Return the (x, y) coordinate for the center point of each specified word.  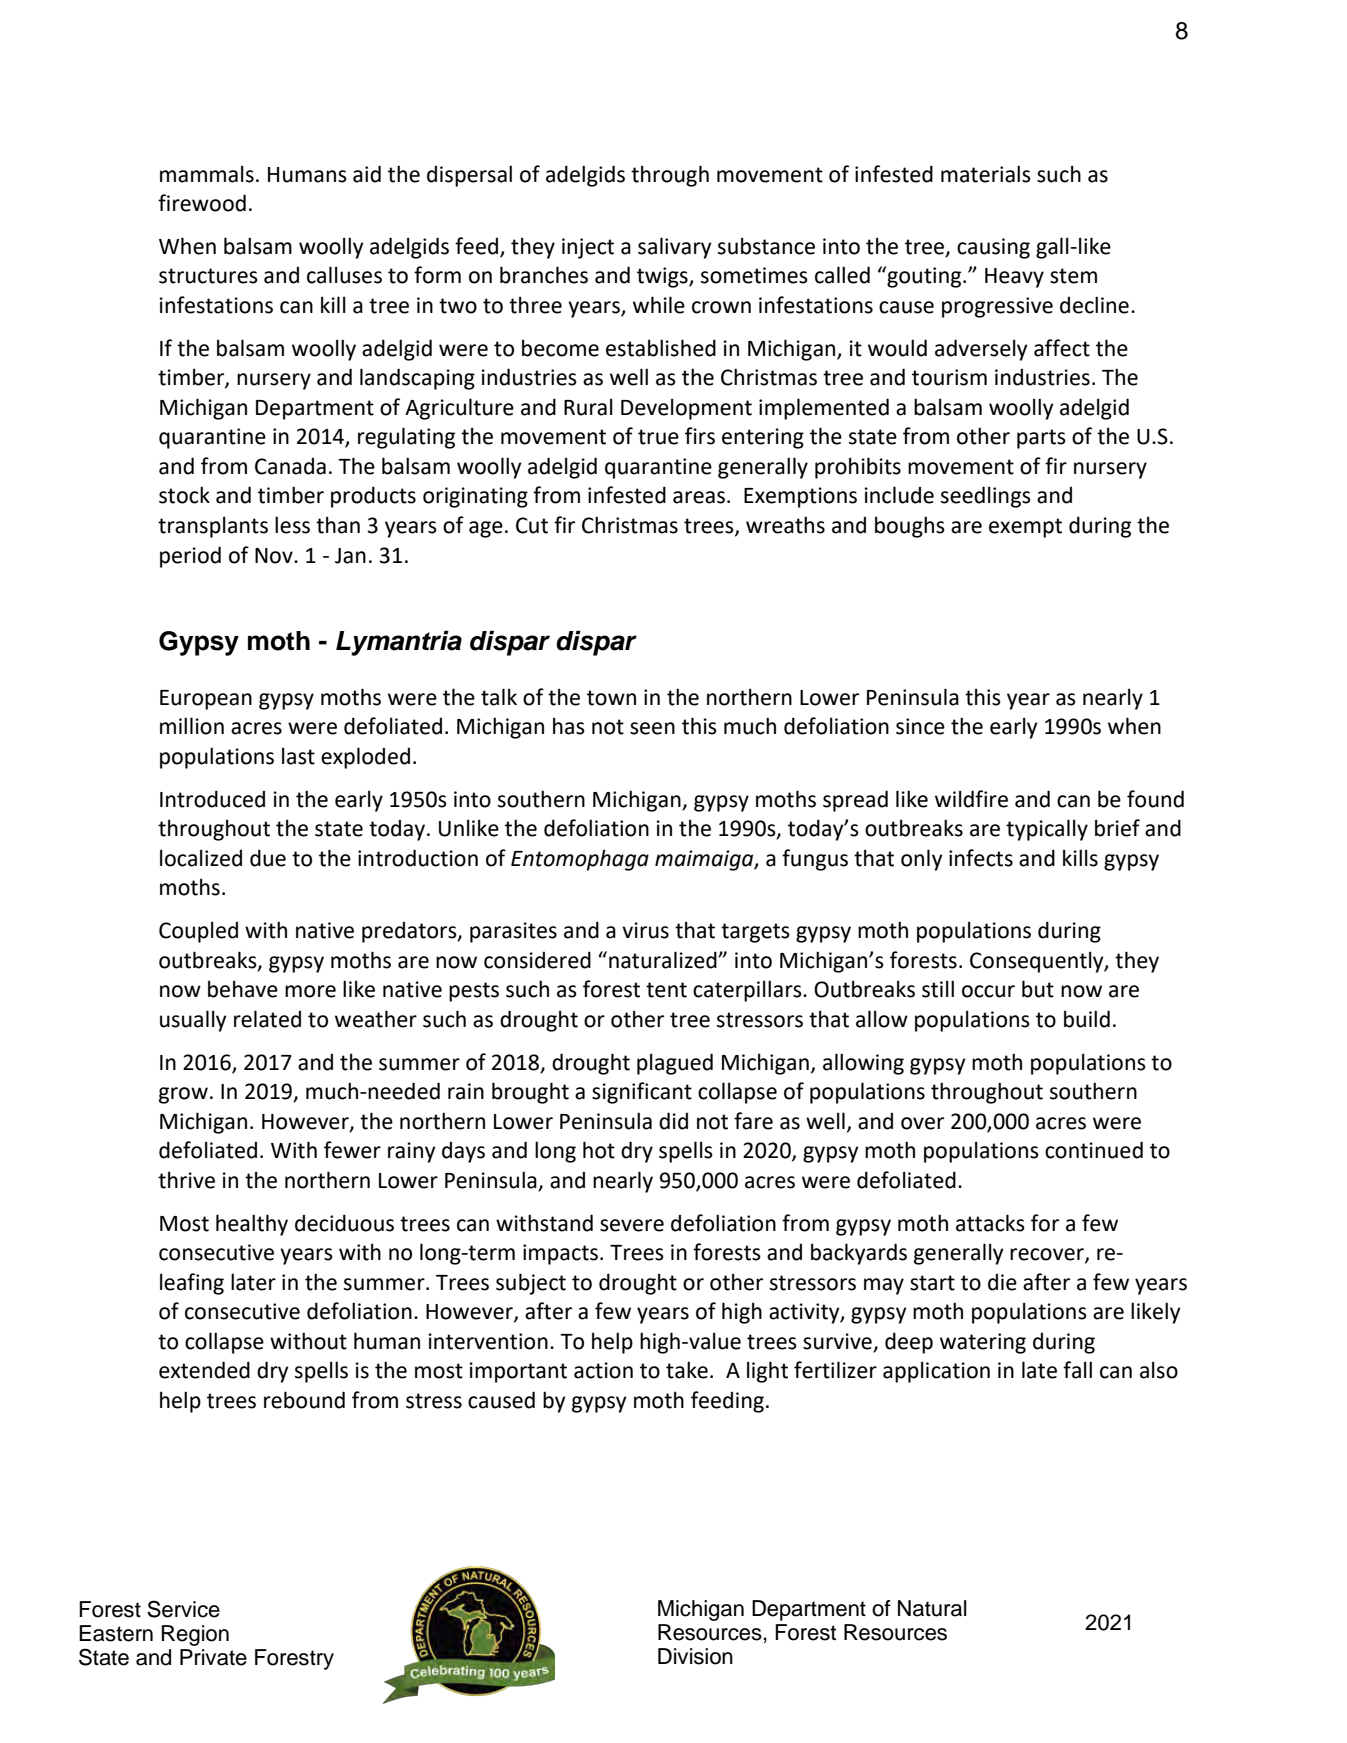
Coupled (198, 932)
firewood (202, 203)
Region (195, 1635)
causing (993, 248)
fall (1077, 1370)
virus (645, 930)
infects (981, 858)
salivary (675, 248)
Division (695, 1656)
